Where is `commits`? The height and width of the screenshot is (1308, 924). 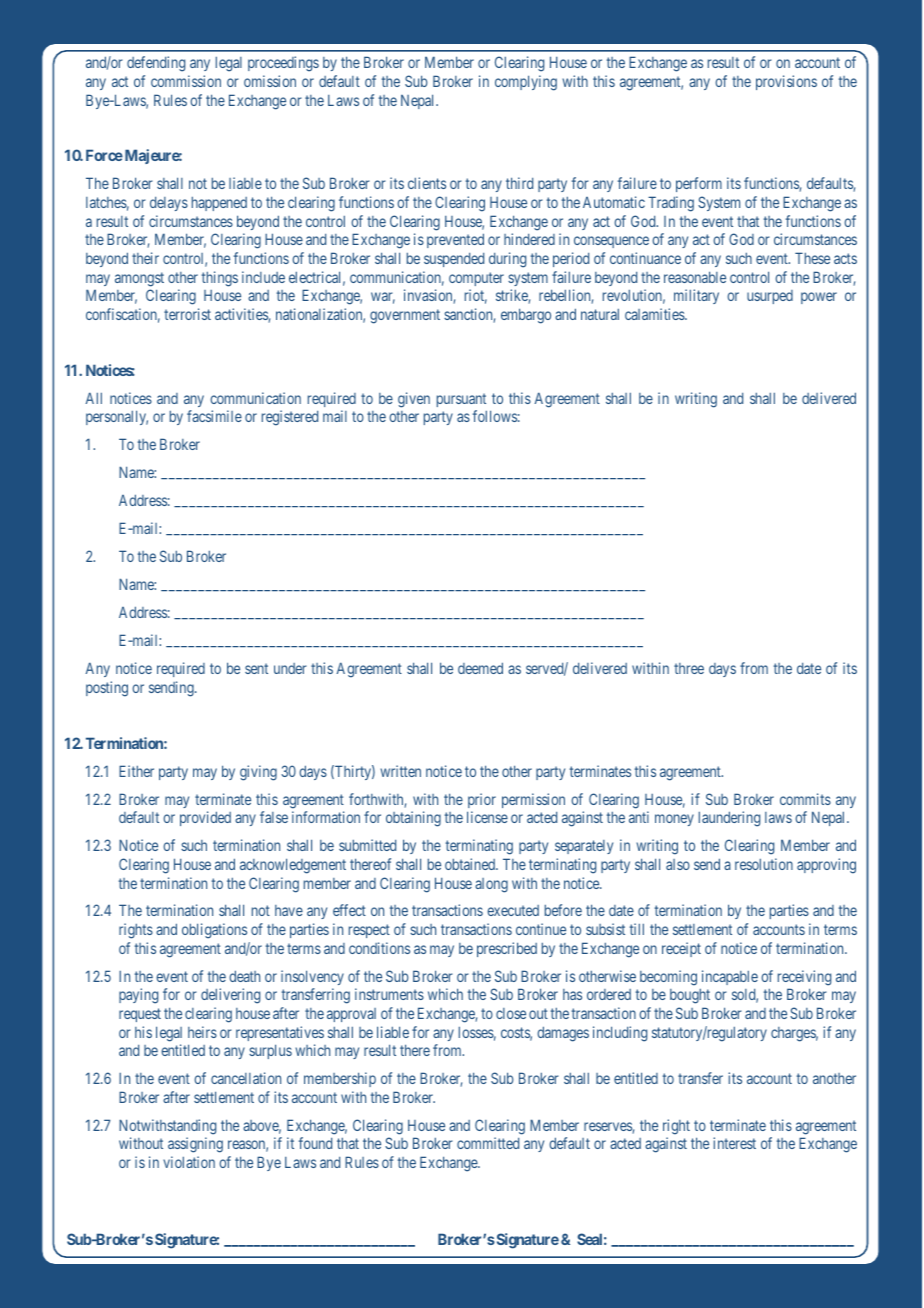 commits is located at coordinates (805, 799).
